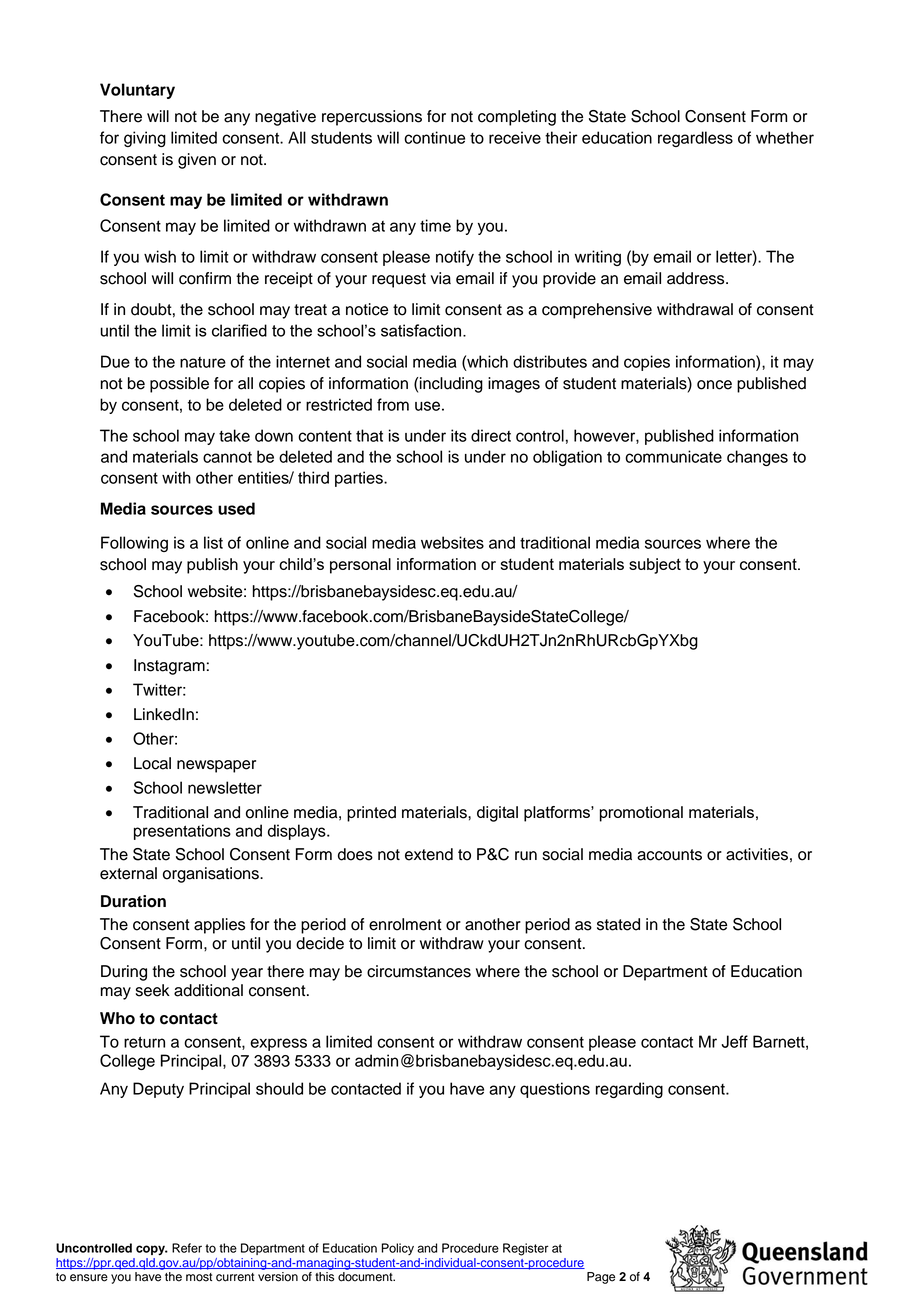 Image resolution: width=924 pixels, height=1308 pixels. What do you see at coordinates (601, 1278) in the screenshot?
I see `Page` at bounding box center [601, 1278].
